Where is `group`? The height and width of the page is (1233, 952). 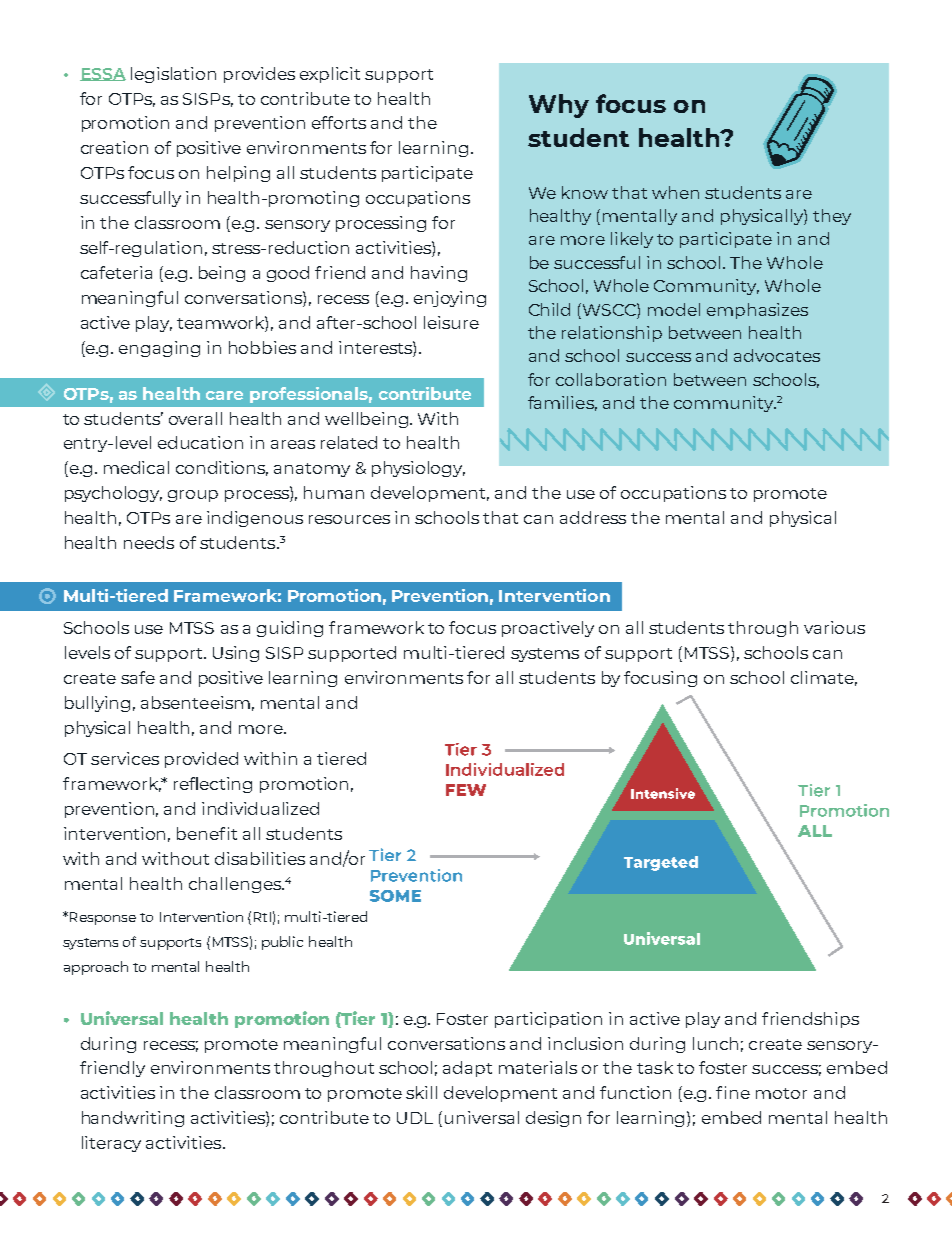
group is located at coordinates (193, 496).
